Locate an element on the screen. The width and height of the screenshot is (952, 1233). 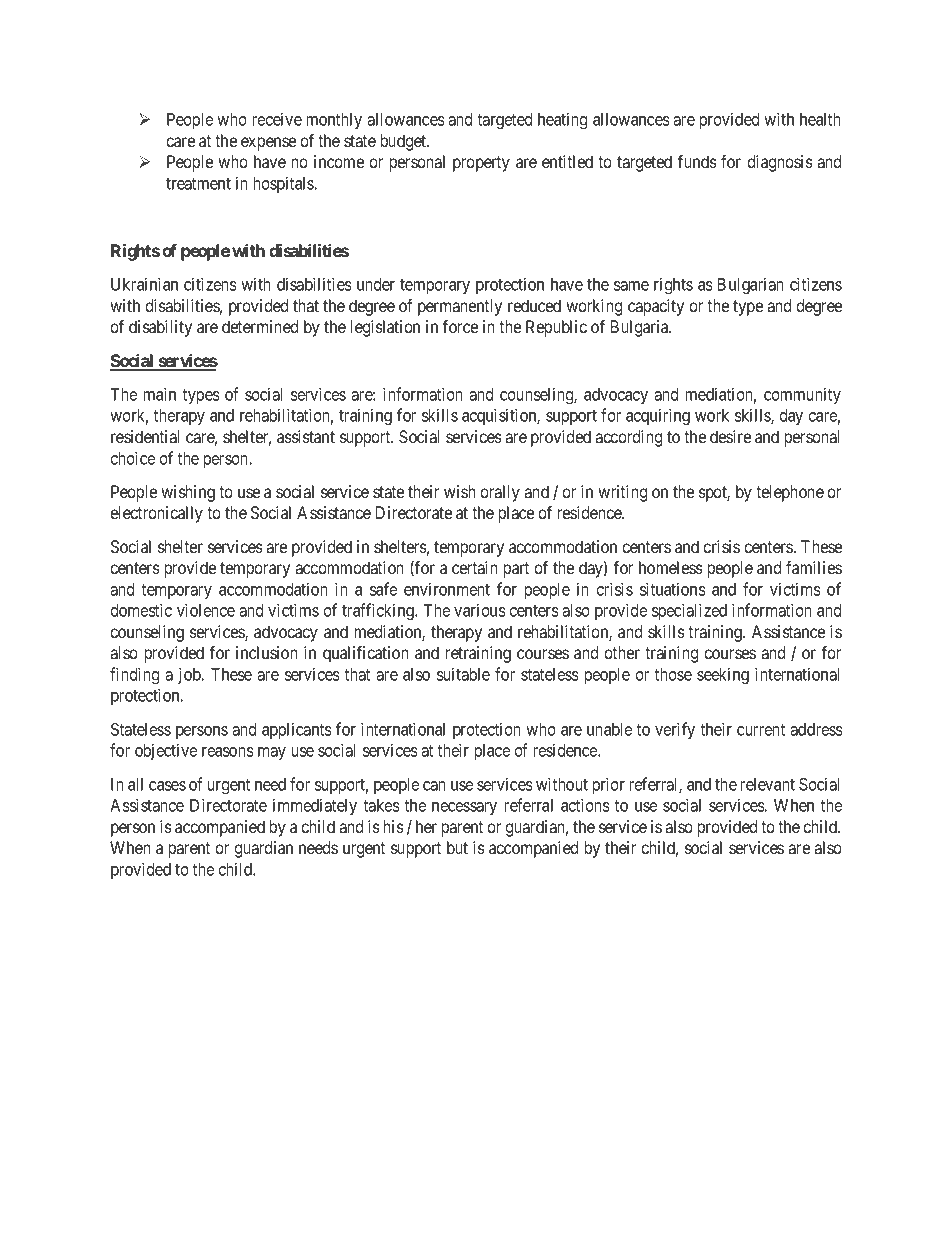
expense is located at coordinates (268, 144).
